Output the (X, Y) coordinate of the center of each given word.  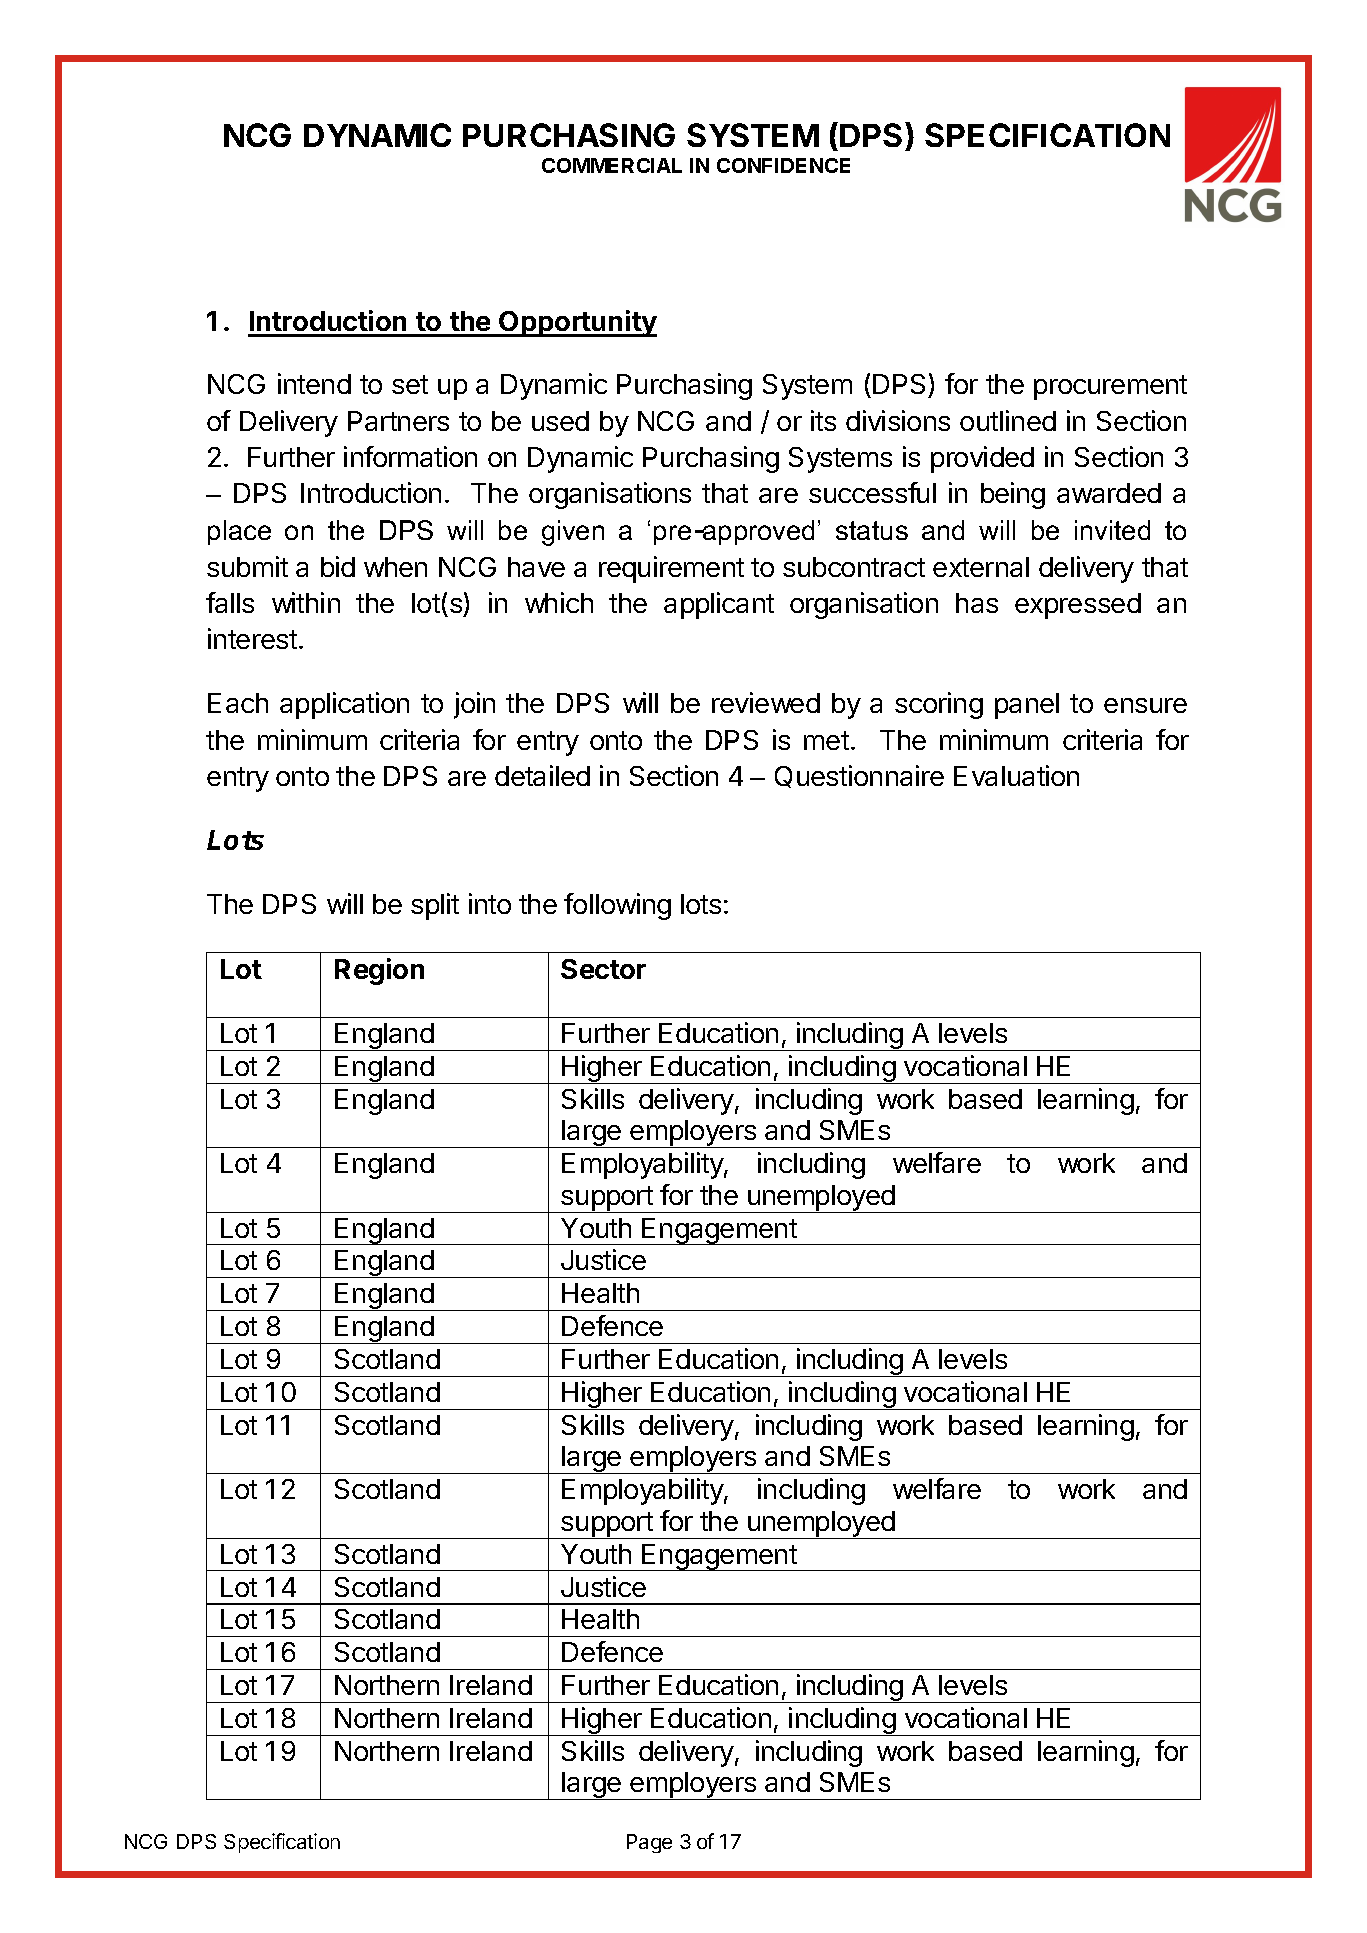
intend (314, 383)
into (490, 903)
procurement (1110, 387)
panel (1027, 706)
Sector (603, 969)
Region (379, 971)
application (344, 705)
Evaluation (1016, 775)
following (617, 906)
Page (649, 1843)
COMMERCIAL (612, 165)
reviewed (766, 702)
